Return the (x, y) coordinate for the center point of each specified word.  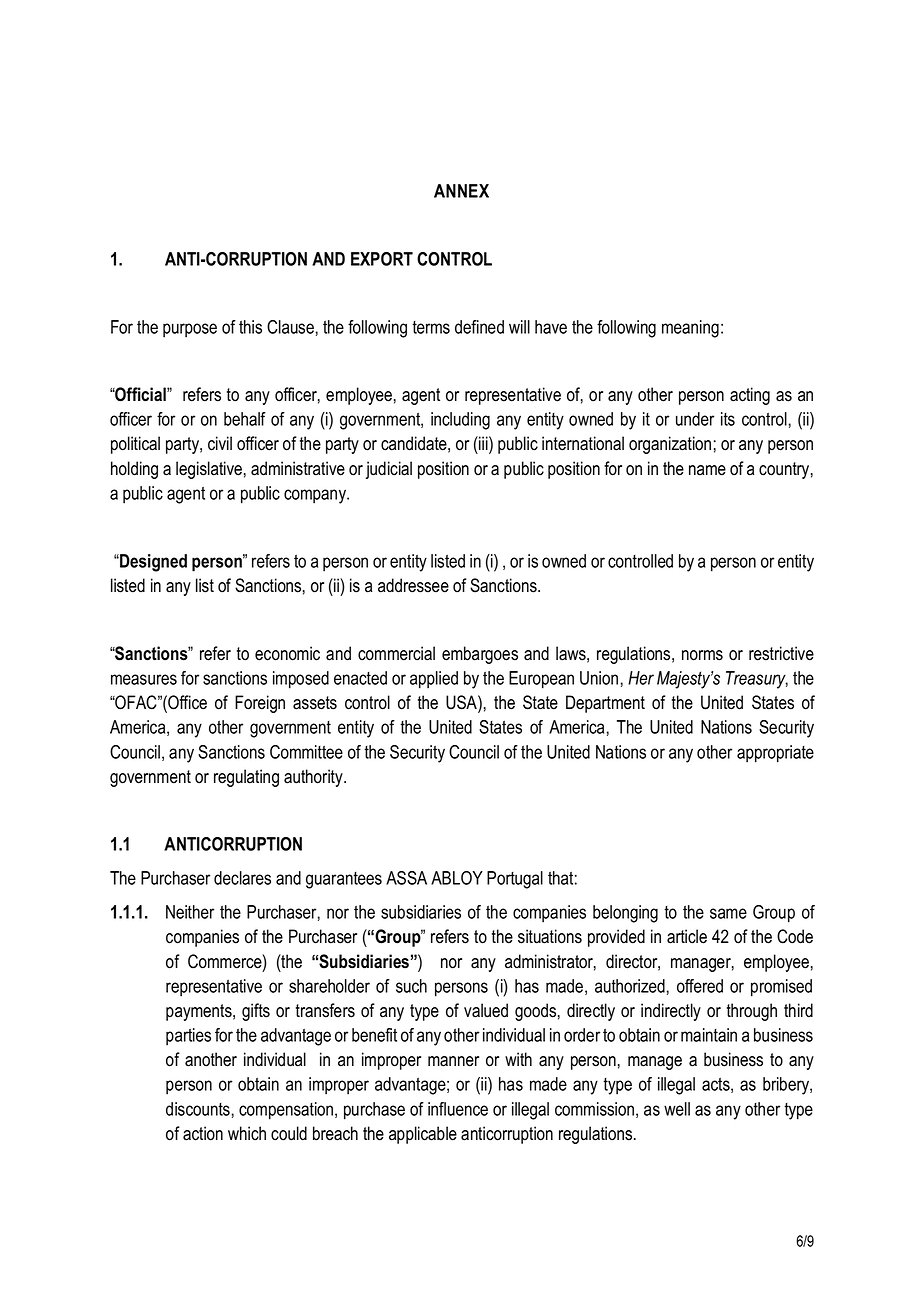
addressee (413, 585)
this (250, 327)
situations (550, 936)
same (728, 913)
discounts (198, 1109)
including (460, 421)
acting (750, 396)
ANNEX (461, 191)
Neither (190, 912)
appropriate (775, 754)
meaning (690, 329)
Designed (152, 563)
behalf (245, 419)
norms (702, 655)
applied (434, 680)
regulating (246, 778)
